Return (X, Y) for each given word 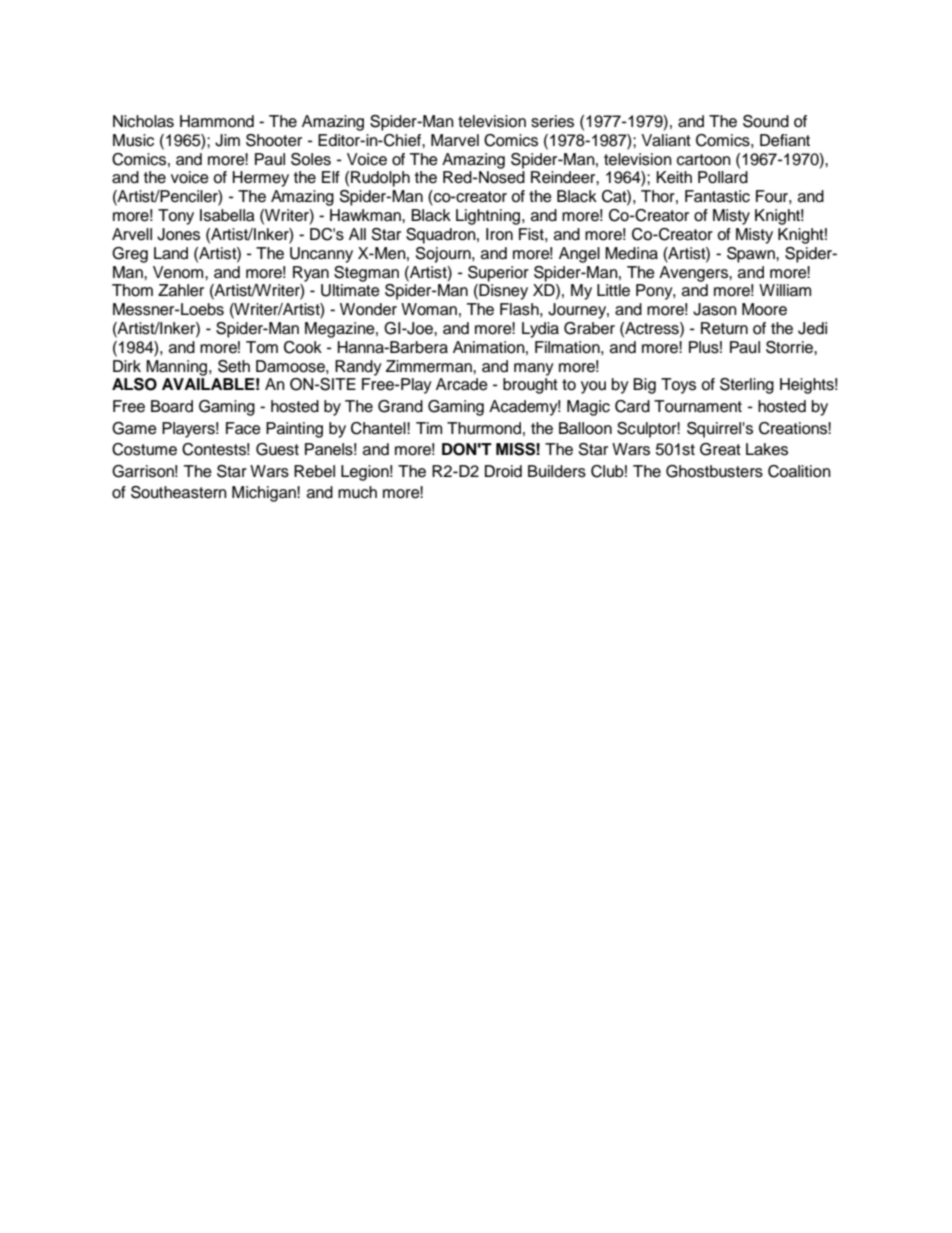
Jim (227, 140)
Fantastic (717, 196)
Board (172, 406)
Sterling (747, 386)
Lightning (488, 217)
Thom (132, 290)
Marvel (455, 140)
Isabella (227, 215)
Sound (766, 121)
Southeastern (179, 492)
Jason (715, 309)
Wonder (368, 309)
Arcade (462, 384)
